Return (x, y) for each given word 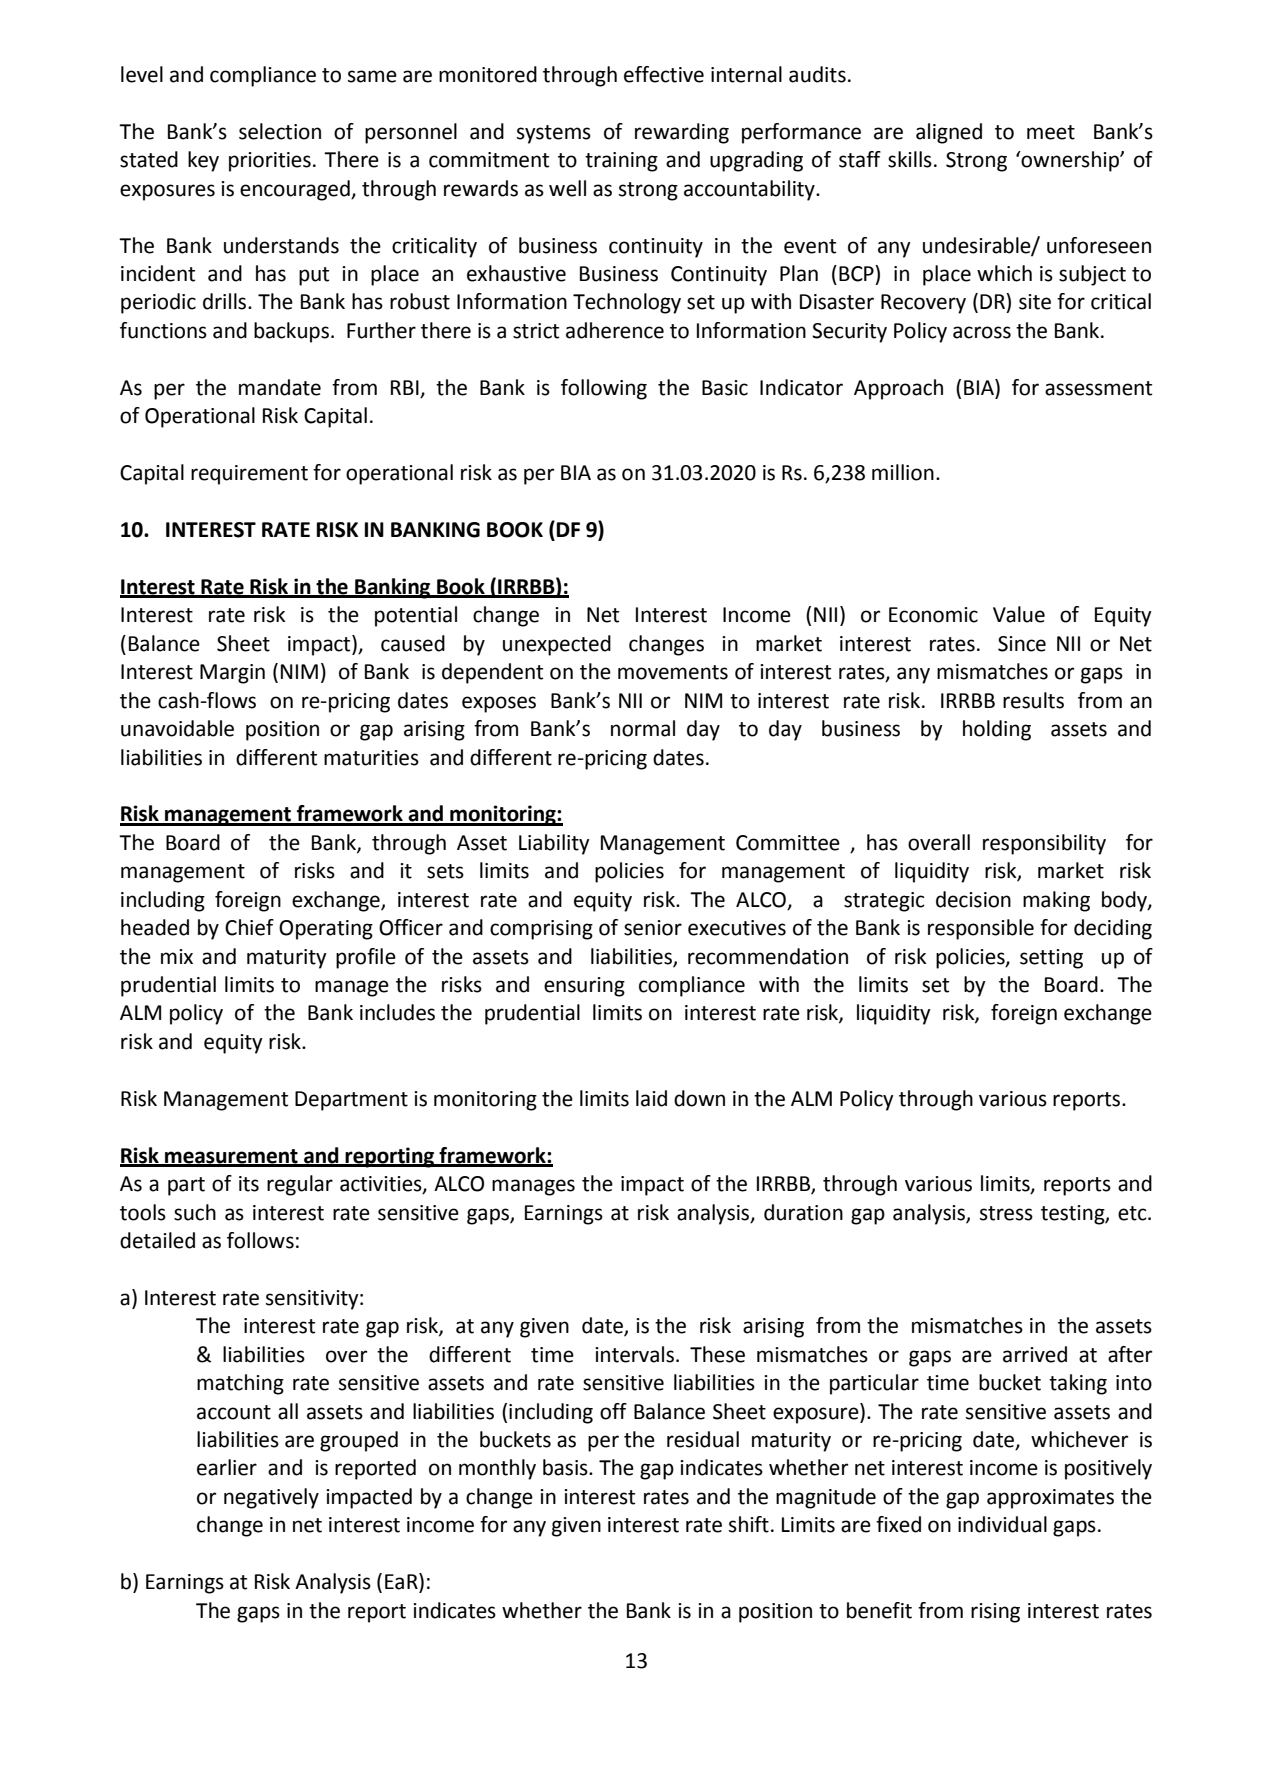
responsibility (1044, 844)
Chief (249, 927)
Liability (554, 844)
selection (280, 131)
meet (1051, 132)
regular (300, 1185)
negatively (271, 1498)
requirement (249, 475)
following (604, 389)
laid (651, 1098)
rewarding (682, 133)
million (903, 472)
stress (1006, 1213)
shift (749, 1524)
